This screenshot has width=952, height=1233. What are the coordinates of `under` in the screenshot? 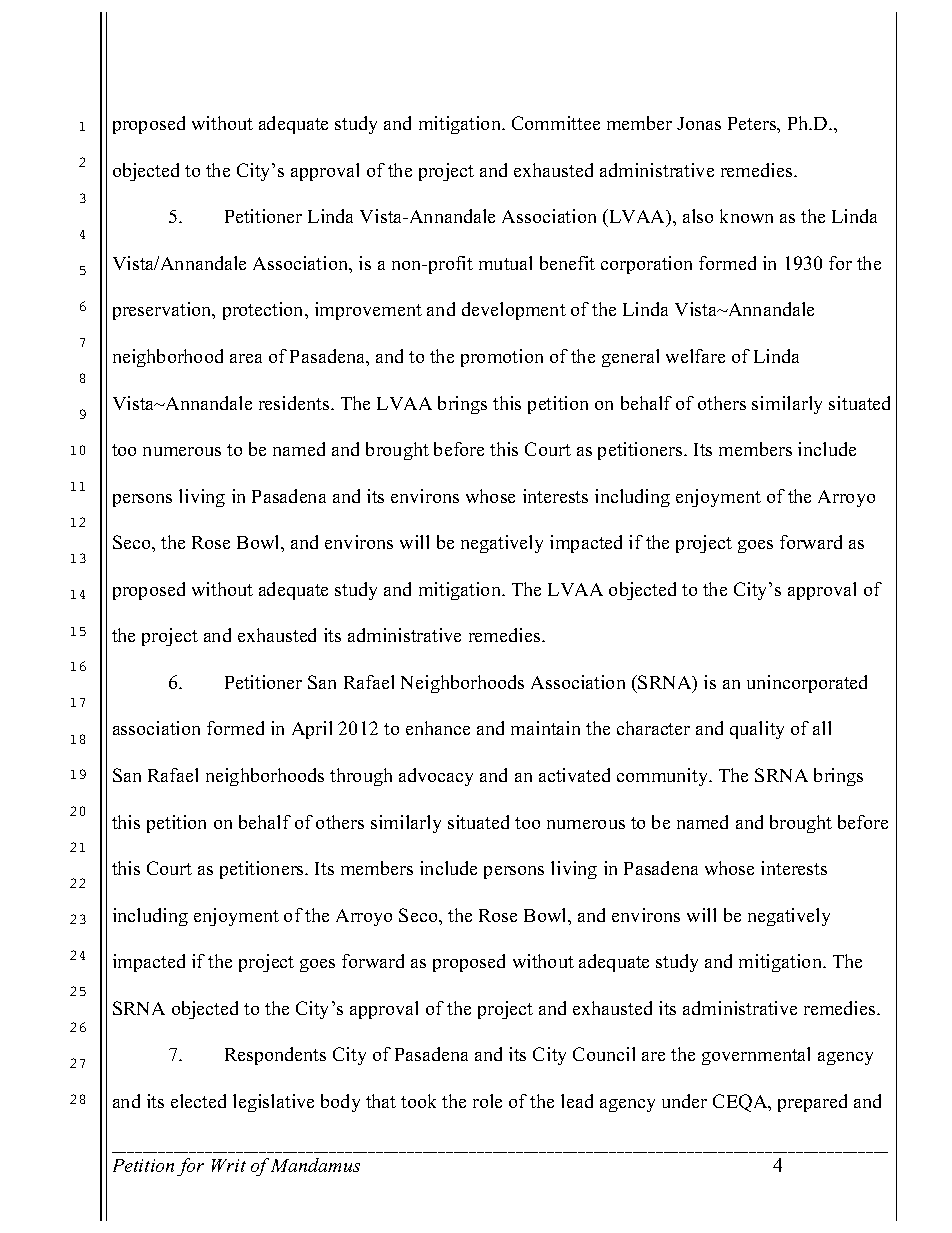 It's located at (684, 1101).
